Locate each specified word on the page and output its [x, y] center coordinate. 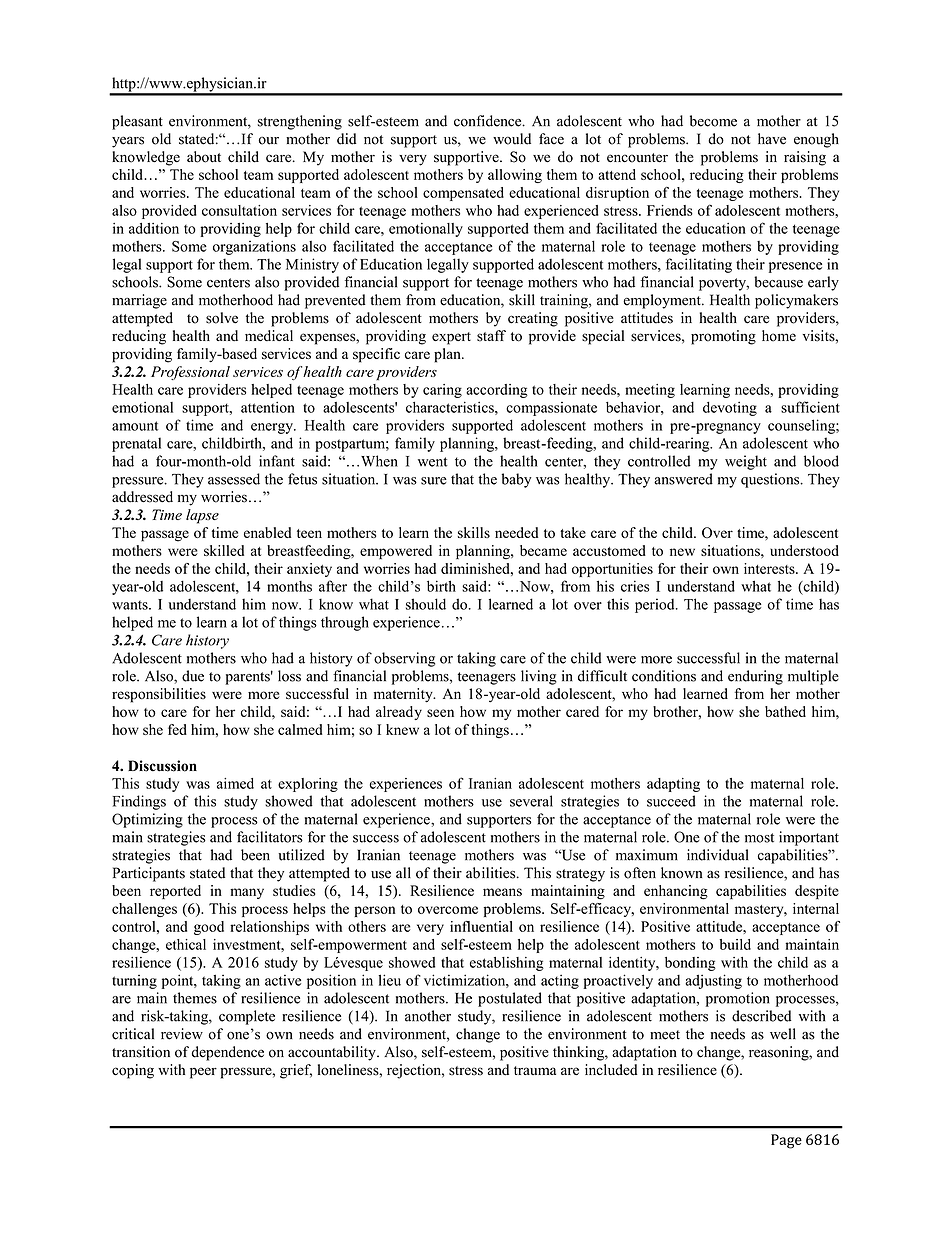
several [531, 801]
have [772, 139]
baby [516, 480]
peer [203, 1073]
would [512, 139]
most [759, 838]
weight [746, 462]
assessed [234, 479]
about [204, 157]
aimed [235, 783]
